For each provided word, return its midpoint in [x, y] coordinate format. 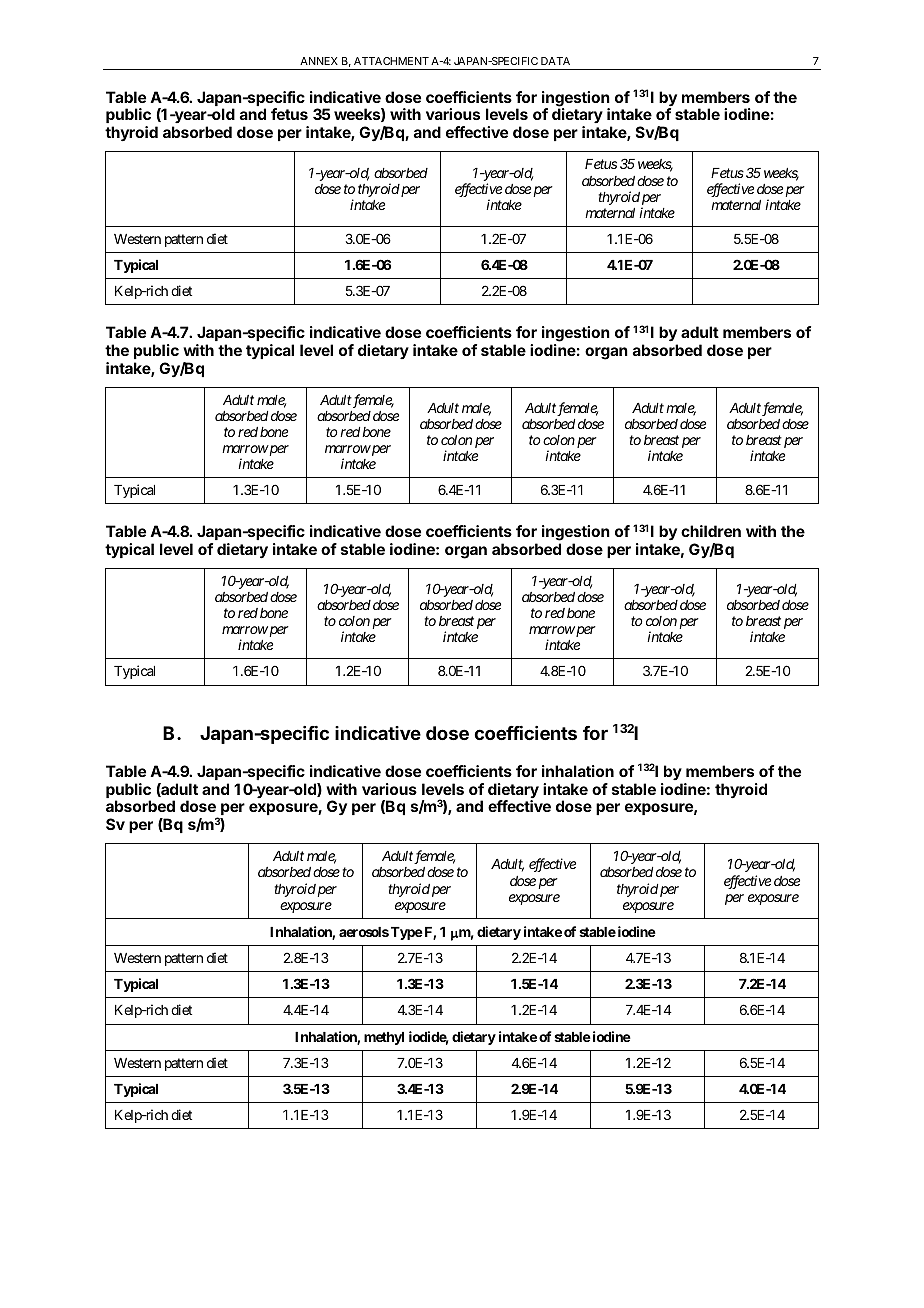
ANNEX [319, 61]
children [711, 531]
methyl [384, 1038]
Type [407, 933]
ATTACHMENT [391, 61]
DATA [555, 61]
